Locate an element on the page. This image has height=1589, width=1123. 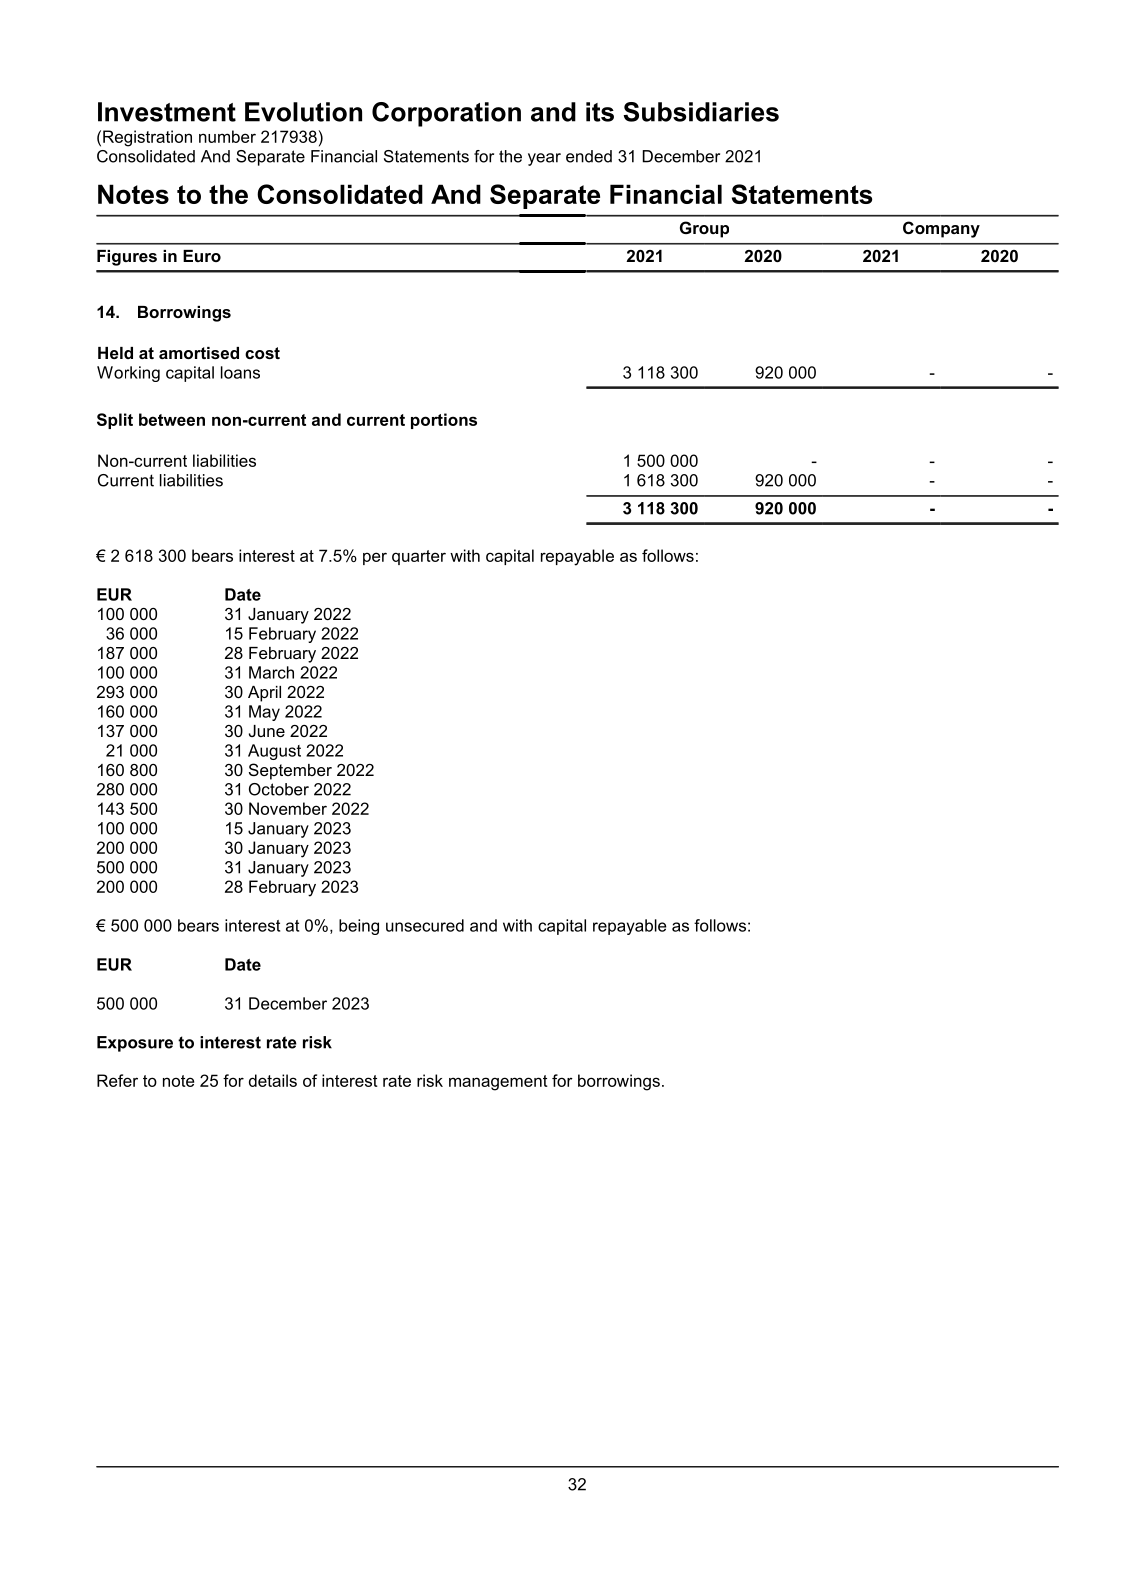
August is located at coordinates (274, 752).
